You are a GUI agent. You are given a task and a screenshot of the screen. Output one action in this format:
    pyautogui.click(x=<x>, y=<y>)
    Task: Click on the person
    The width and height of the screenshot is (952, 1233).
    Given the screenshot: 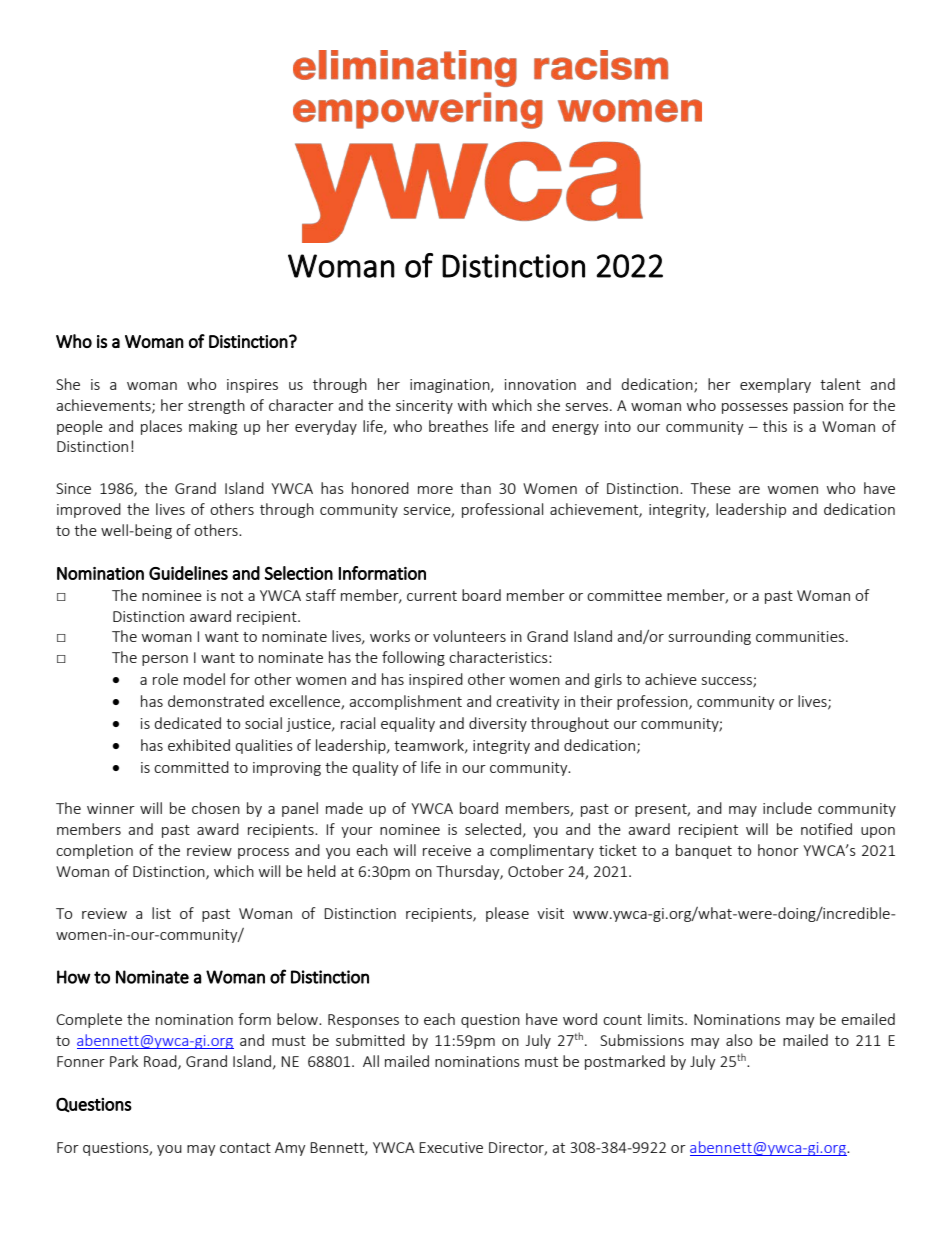 What is the action you would take?
    pyautogui.click(x=165, y=660)
